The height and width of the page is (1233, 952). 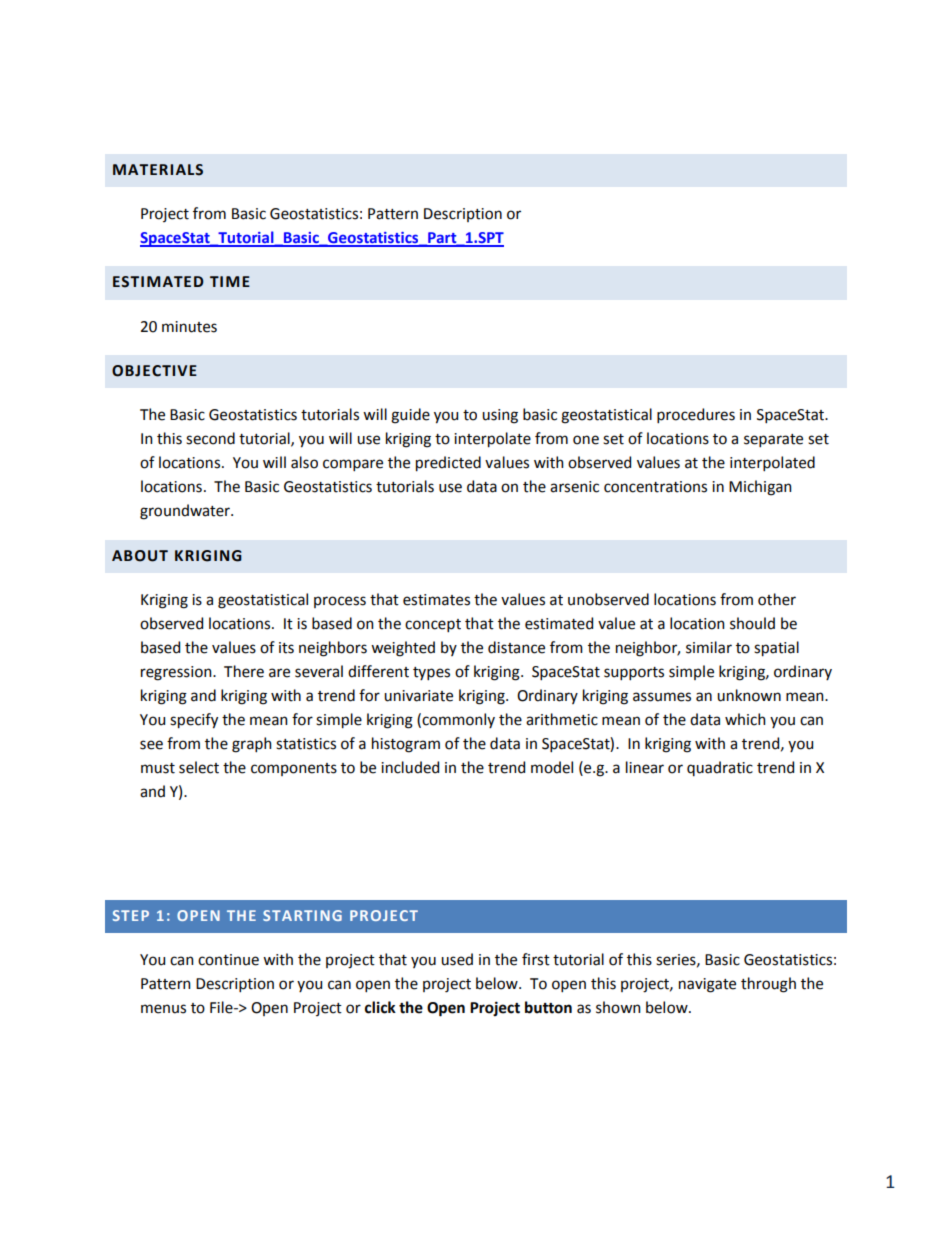 What do you see at coordinates (210, 438) in the page?
I see `second` at bounding box center [210, 438].
